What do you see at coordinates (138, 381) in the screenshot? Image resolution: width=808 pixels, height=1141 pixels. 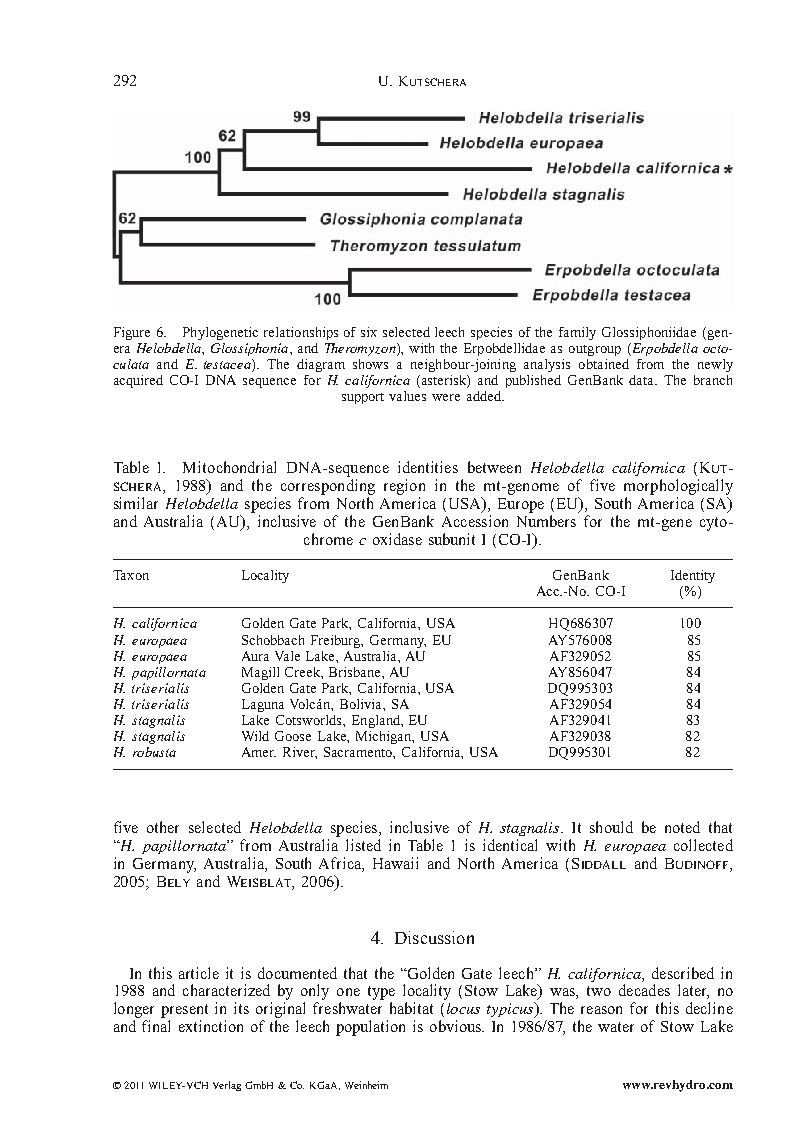 I see `acquired` at bounding box center [138, 381].
